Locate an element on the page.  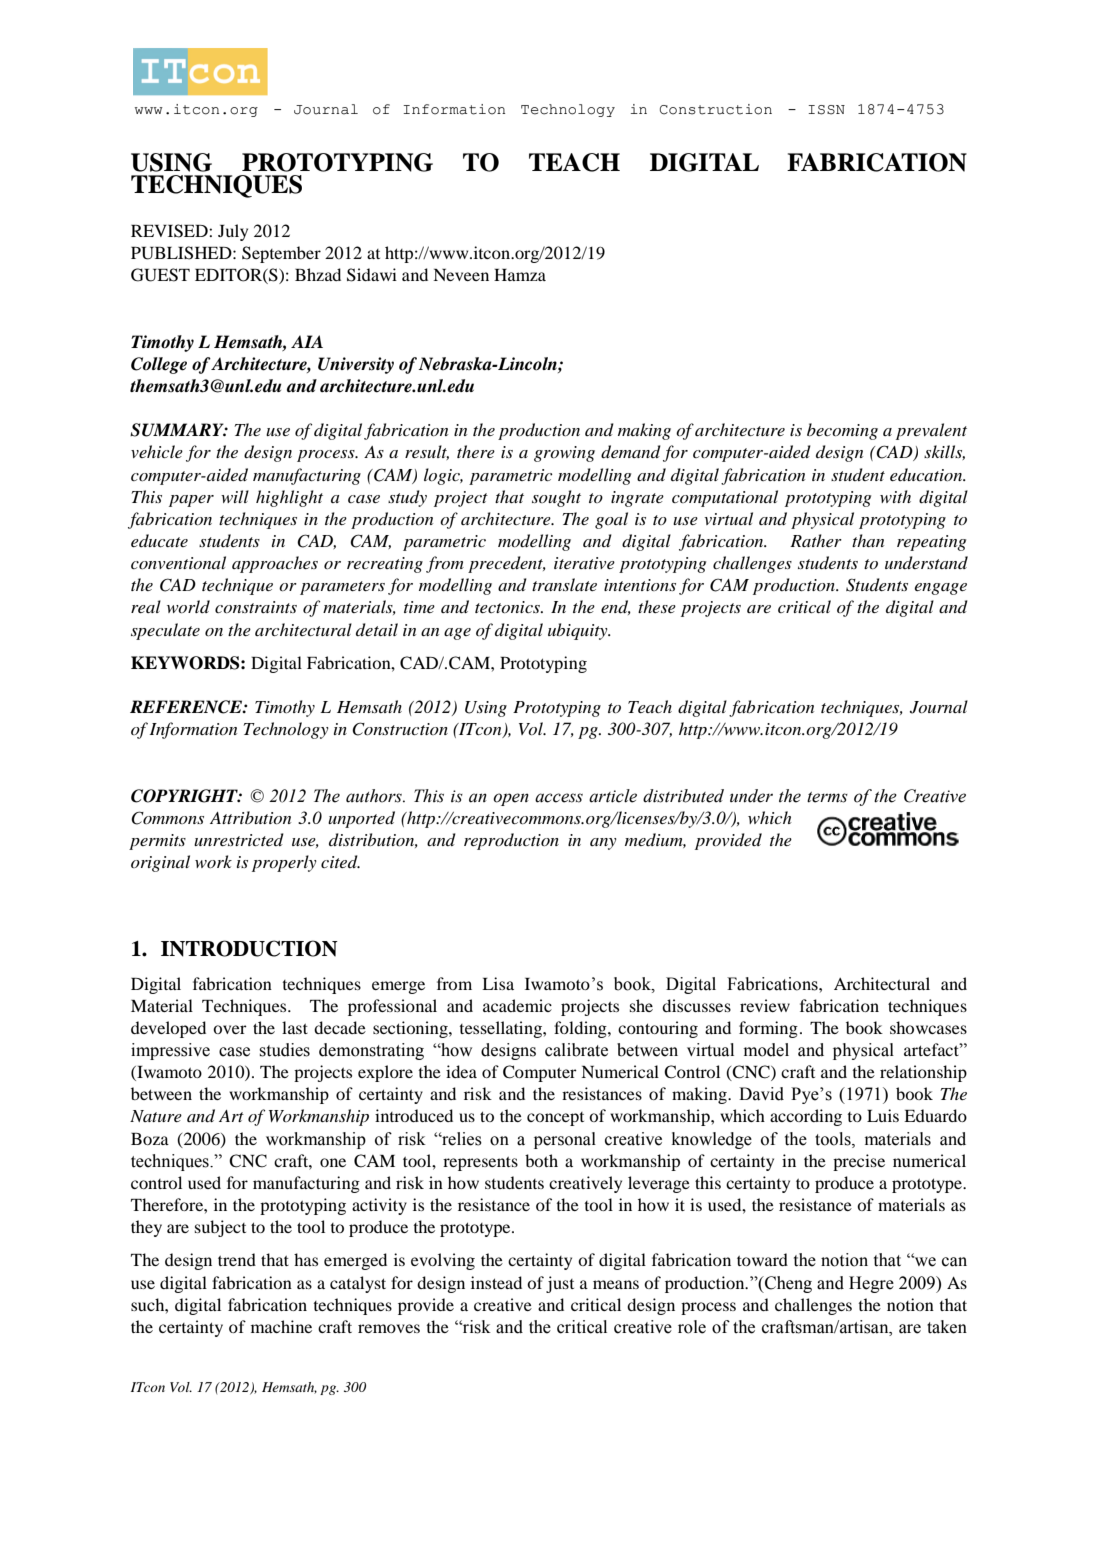
just is located at coordinates (560, 1284).
